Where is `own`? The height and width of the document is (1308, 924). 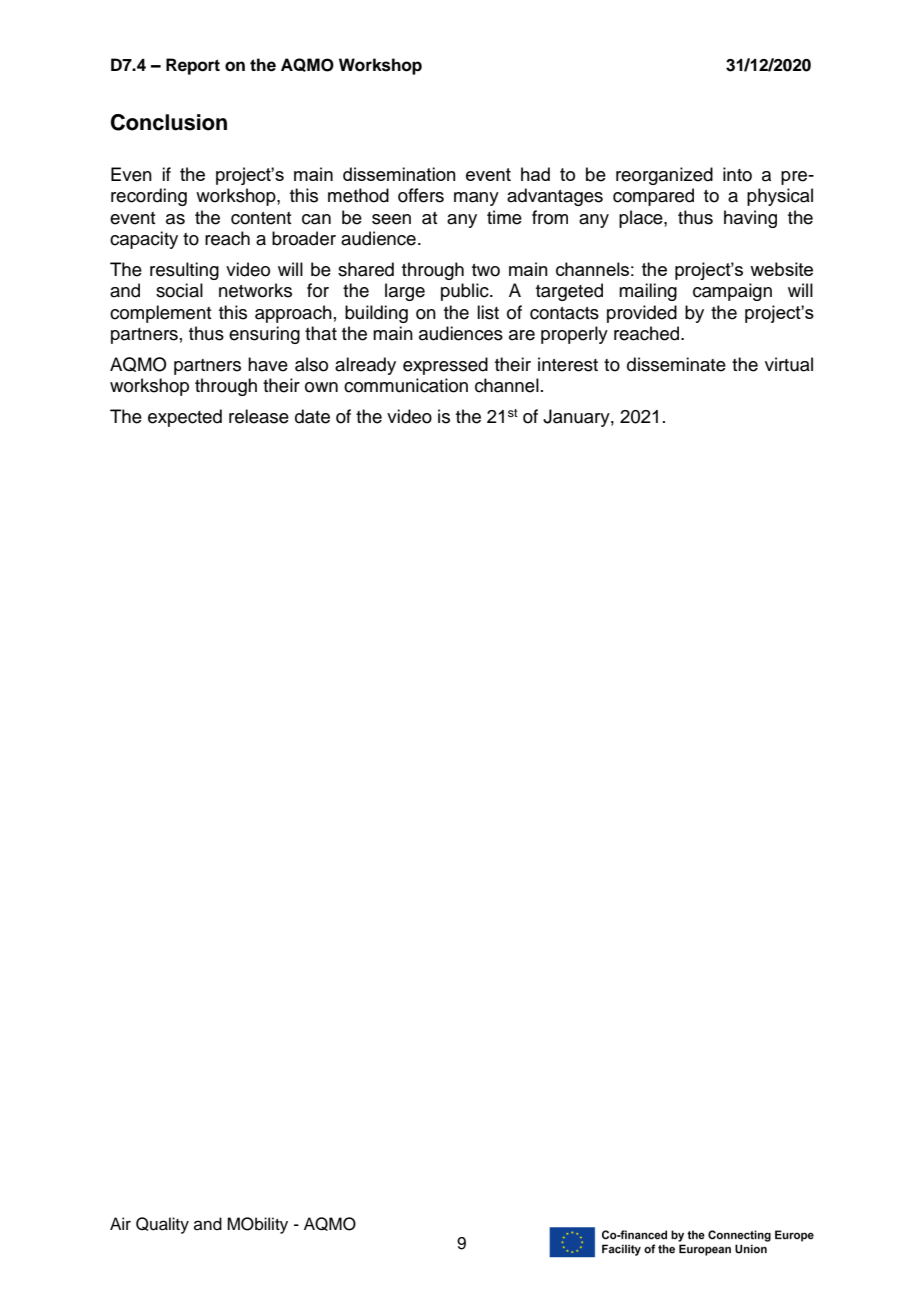 own is located at coordinates (321, 387).
